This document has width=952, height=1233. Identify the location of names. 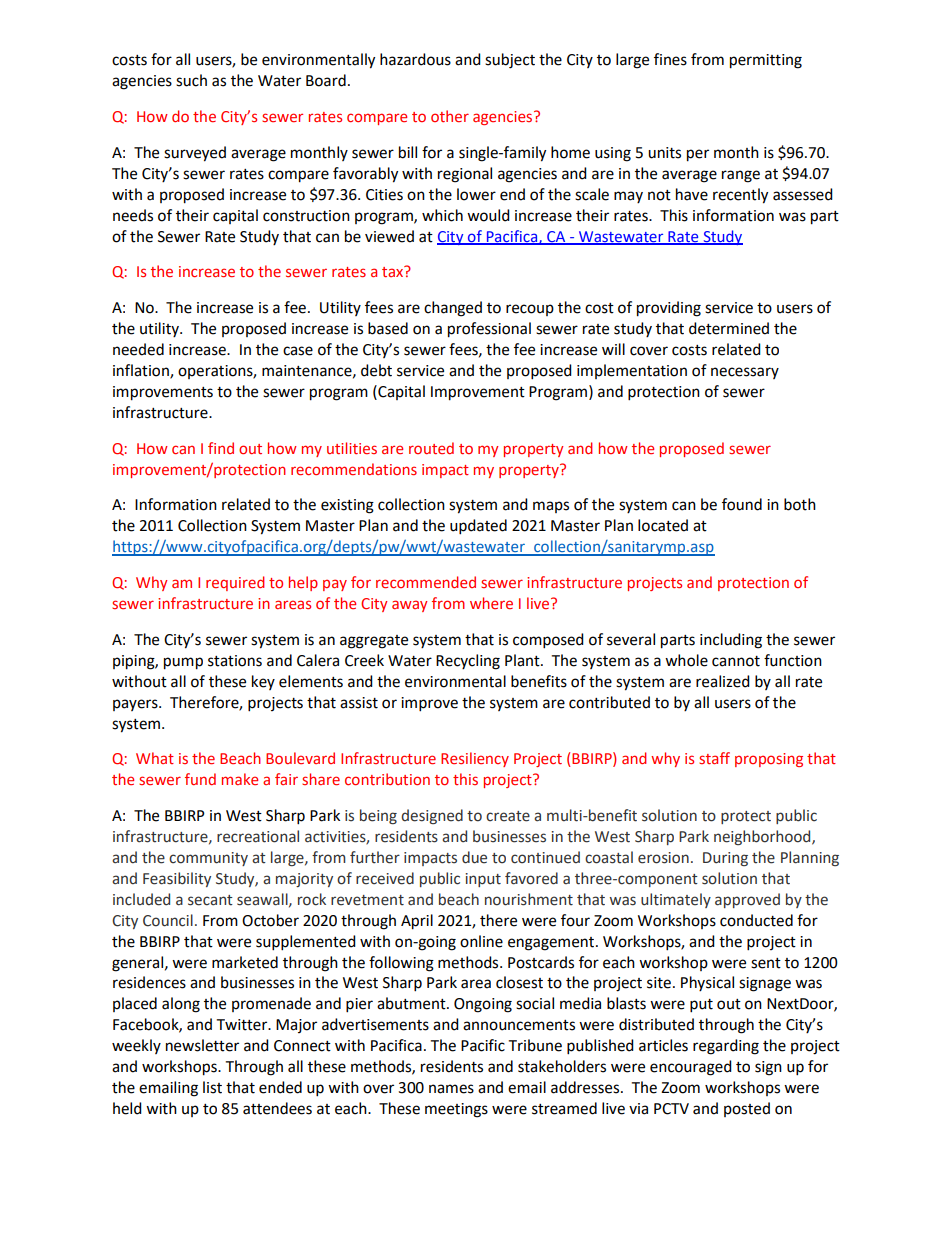
(451, 1089).
